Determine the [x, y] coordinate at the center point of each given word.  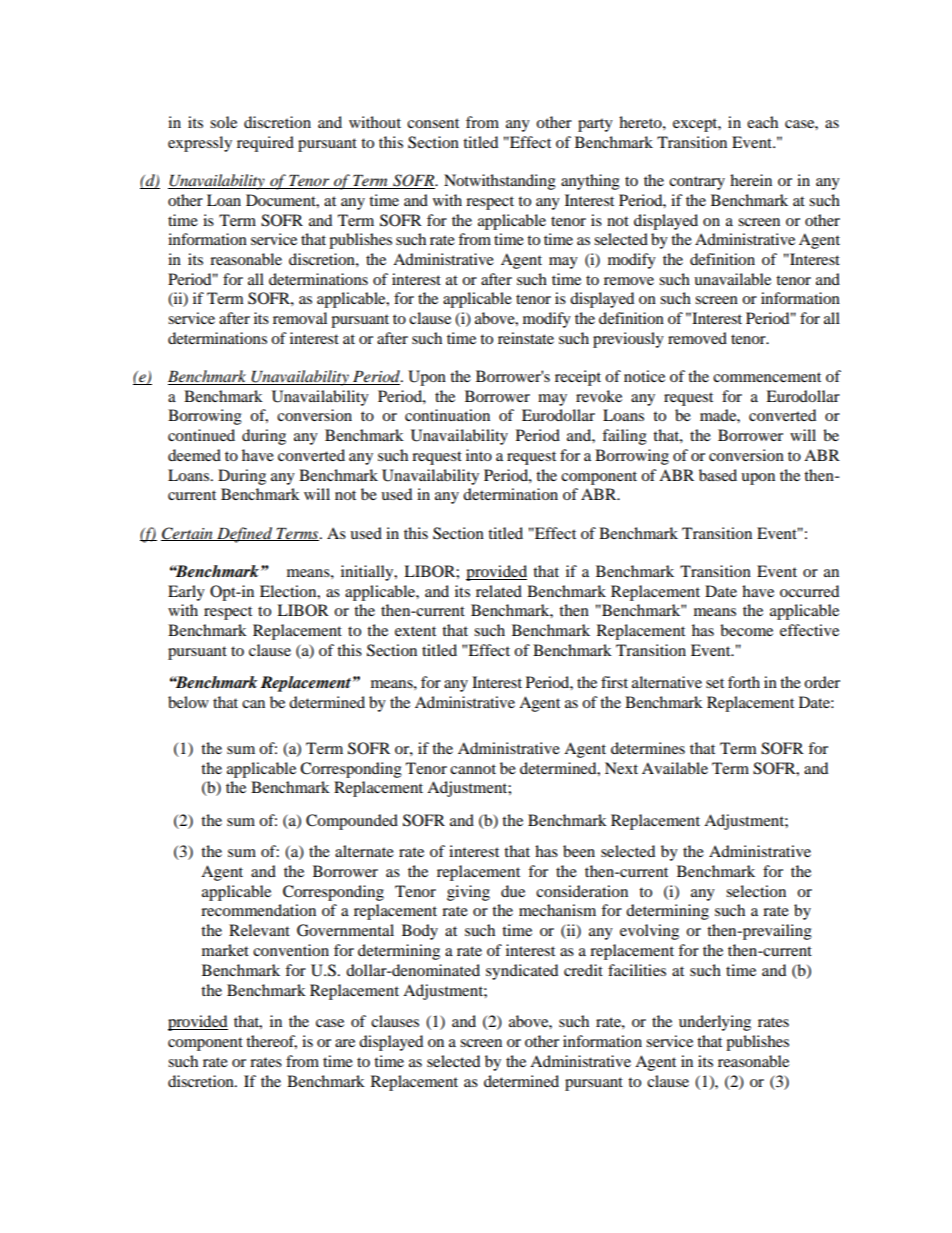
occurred [809, 591]
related [499, 591]
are [345, 1043]
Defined [245, 535]
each [762, 122]
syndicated [522, 972]
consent [433, 123]
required [265, 144]
